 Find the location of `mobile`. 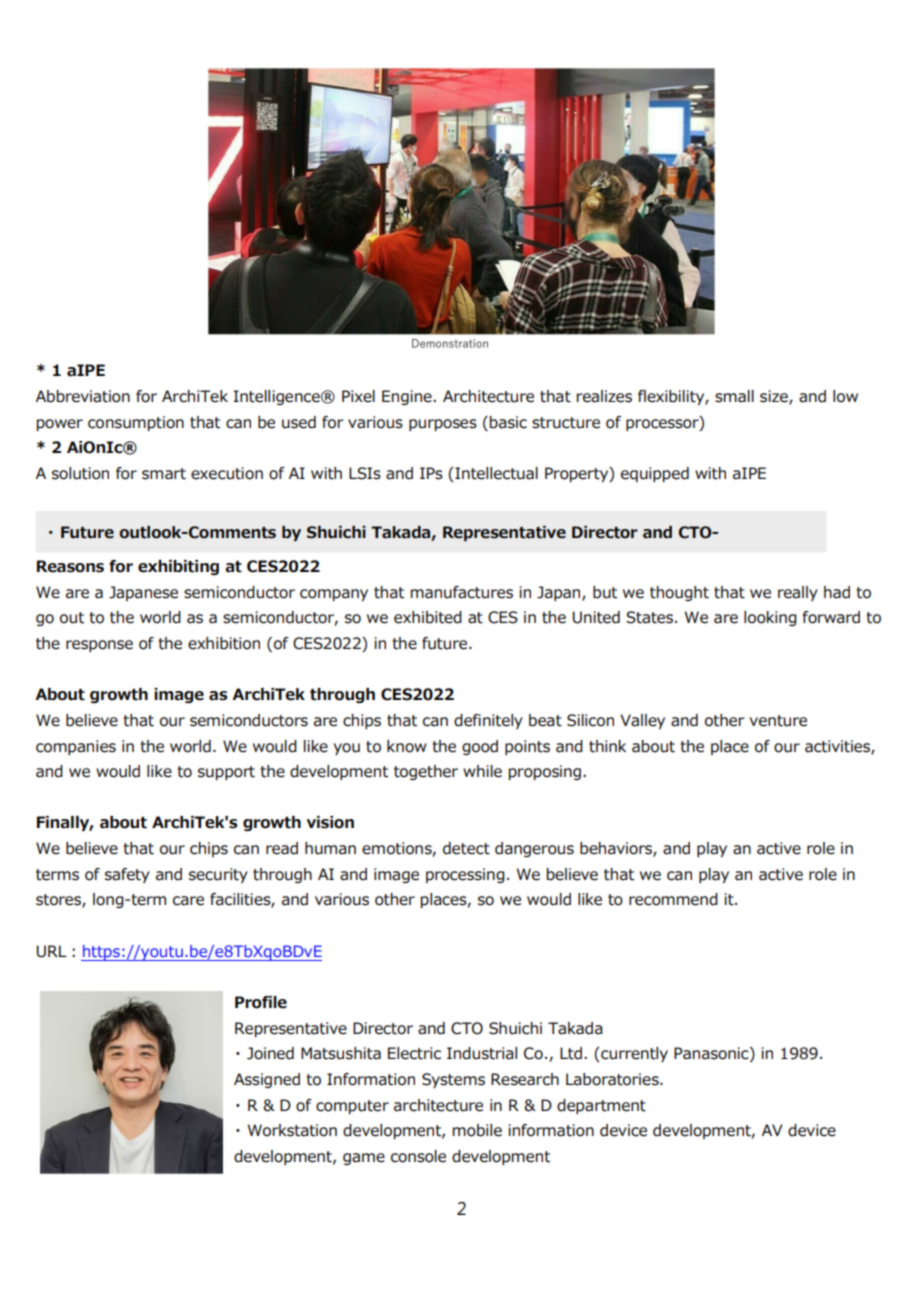

mobile is located at coordinates (477, 1130).
